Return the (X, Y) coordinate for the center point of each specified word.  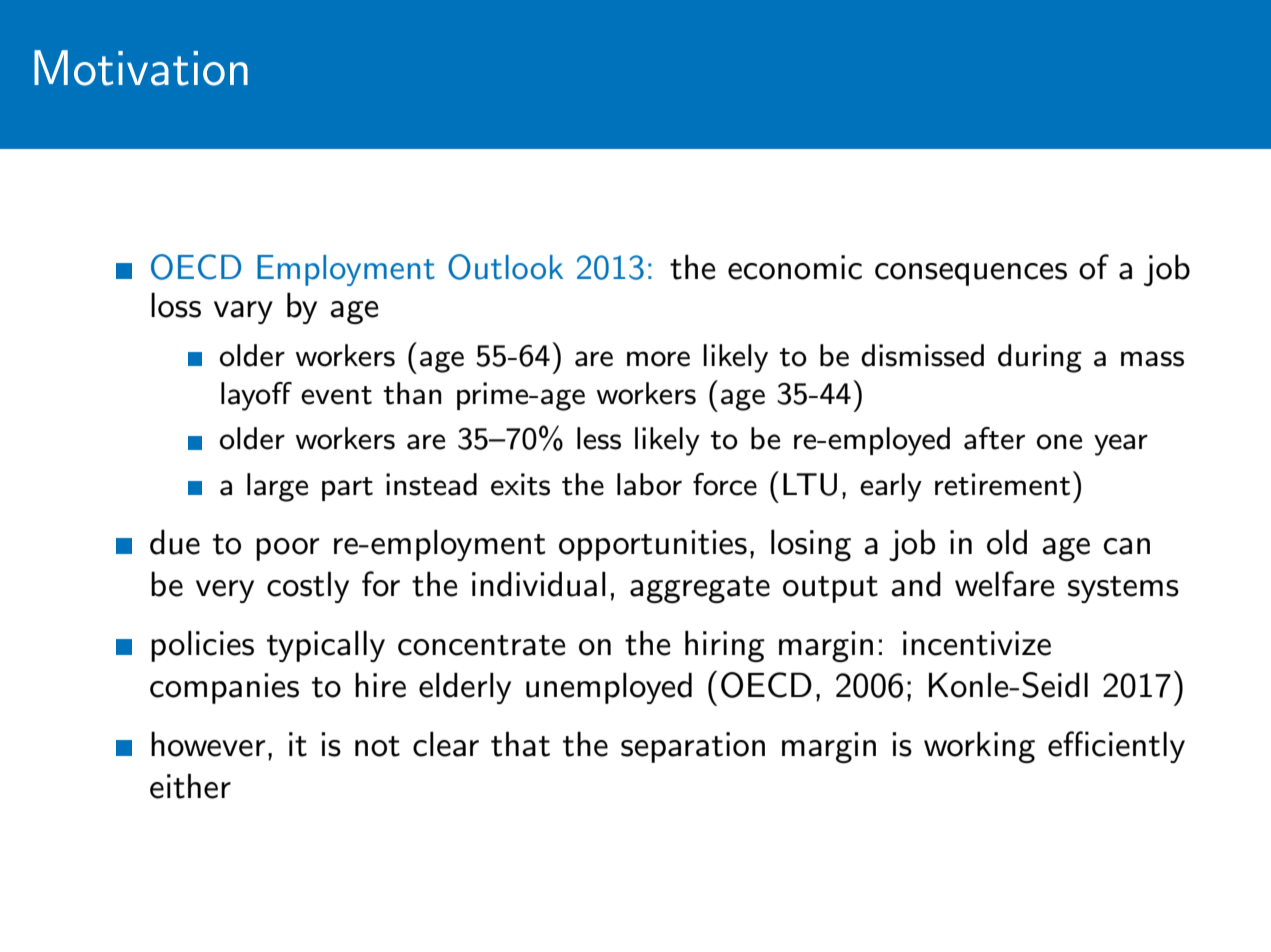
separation (693, 747)
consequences (971, 274)
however (208, 744)
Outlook (505, 267)
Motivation (141, 68)
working (979, 747)
